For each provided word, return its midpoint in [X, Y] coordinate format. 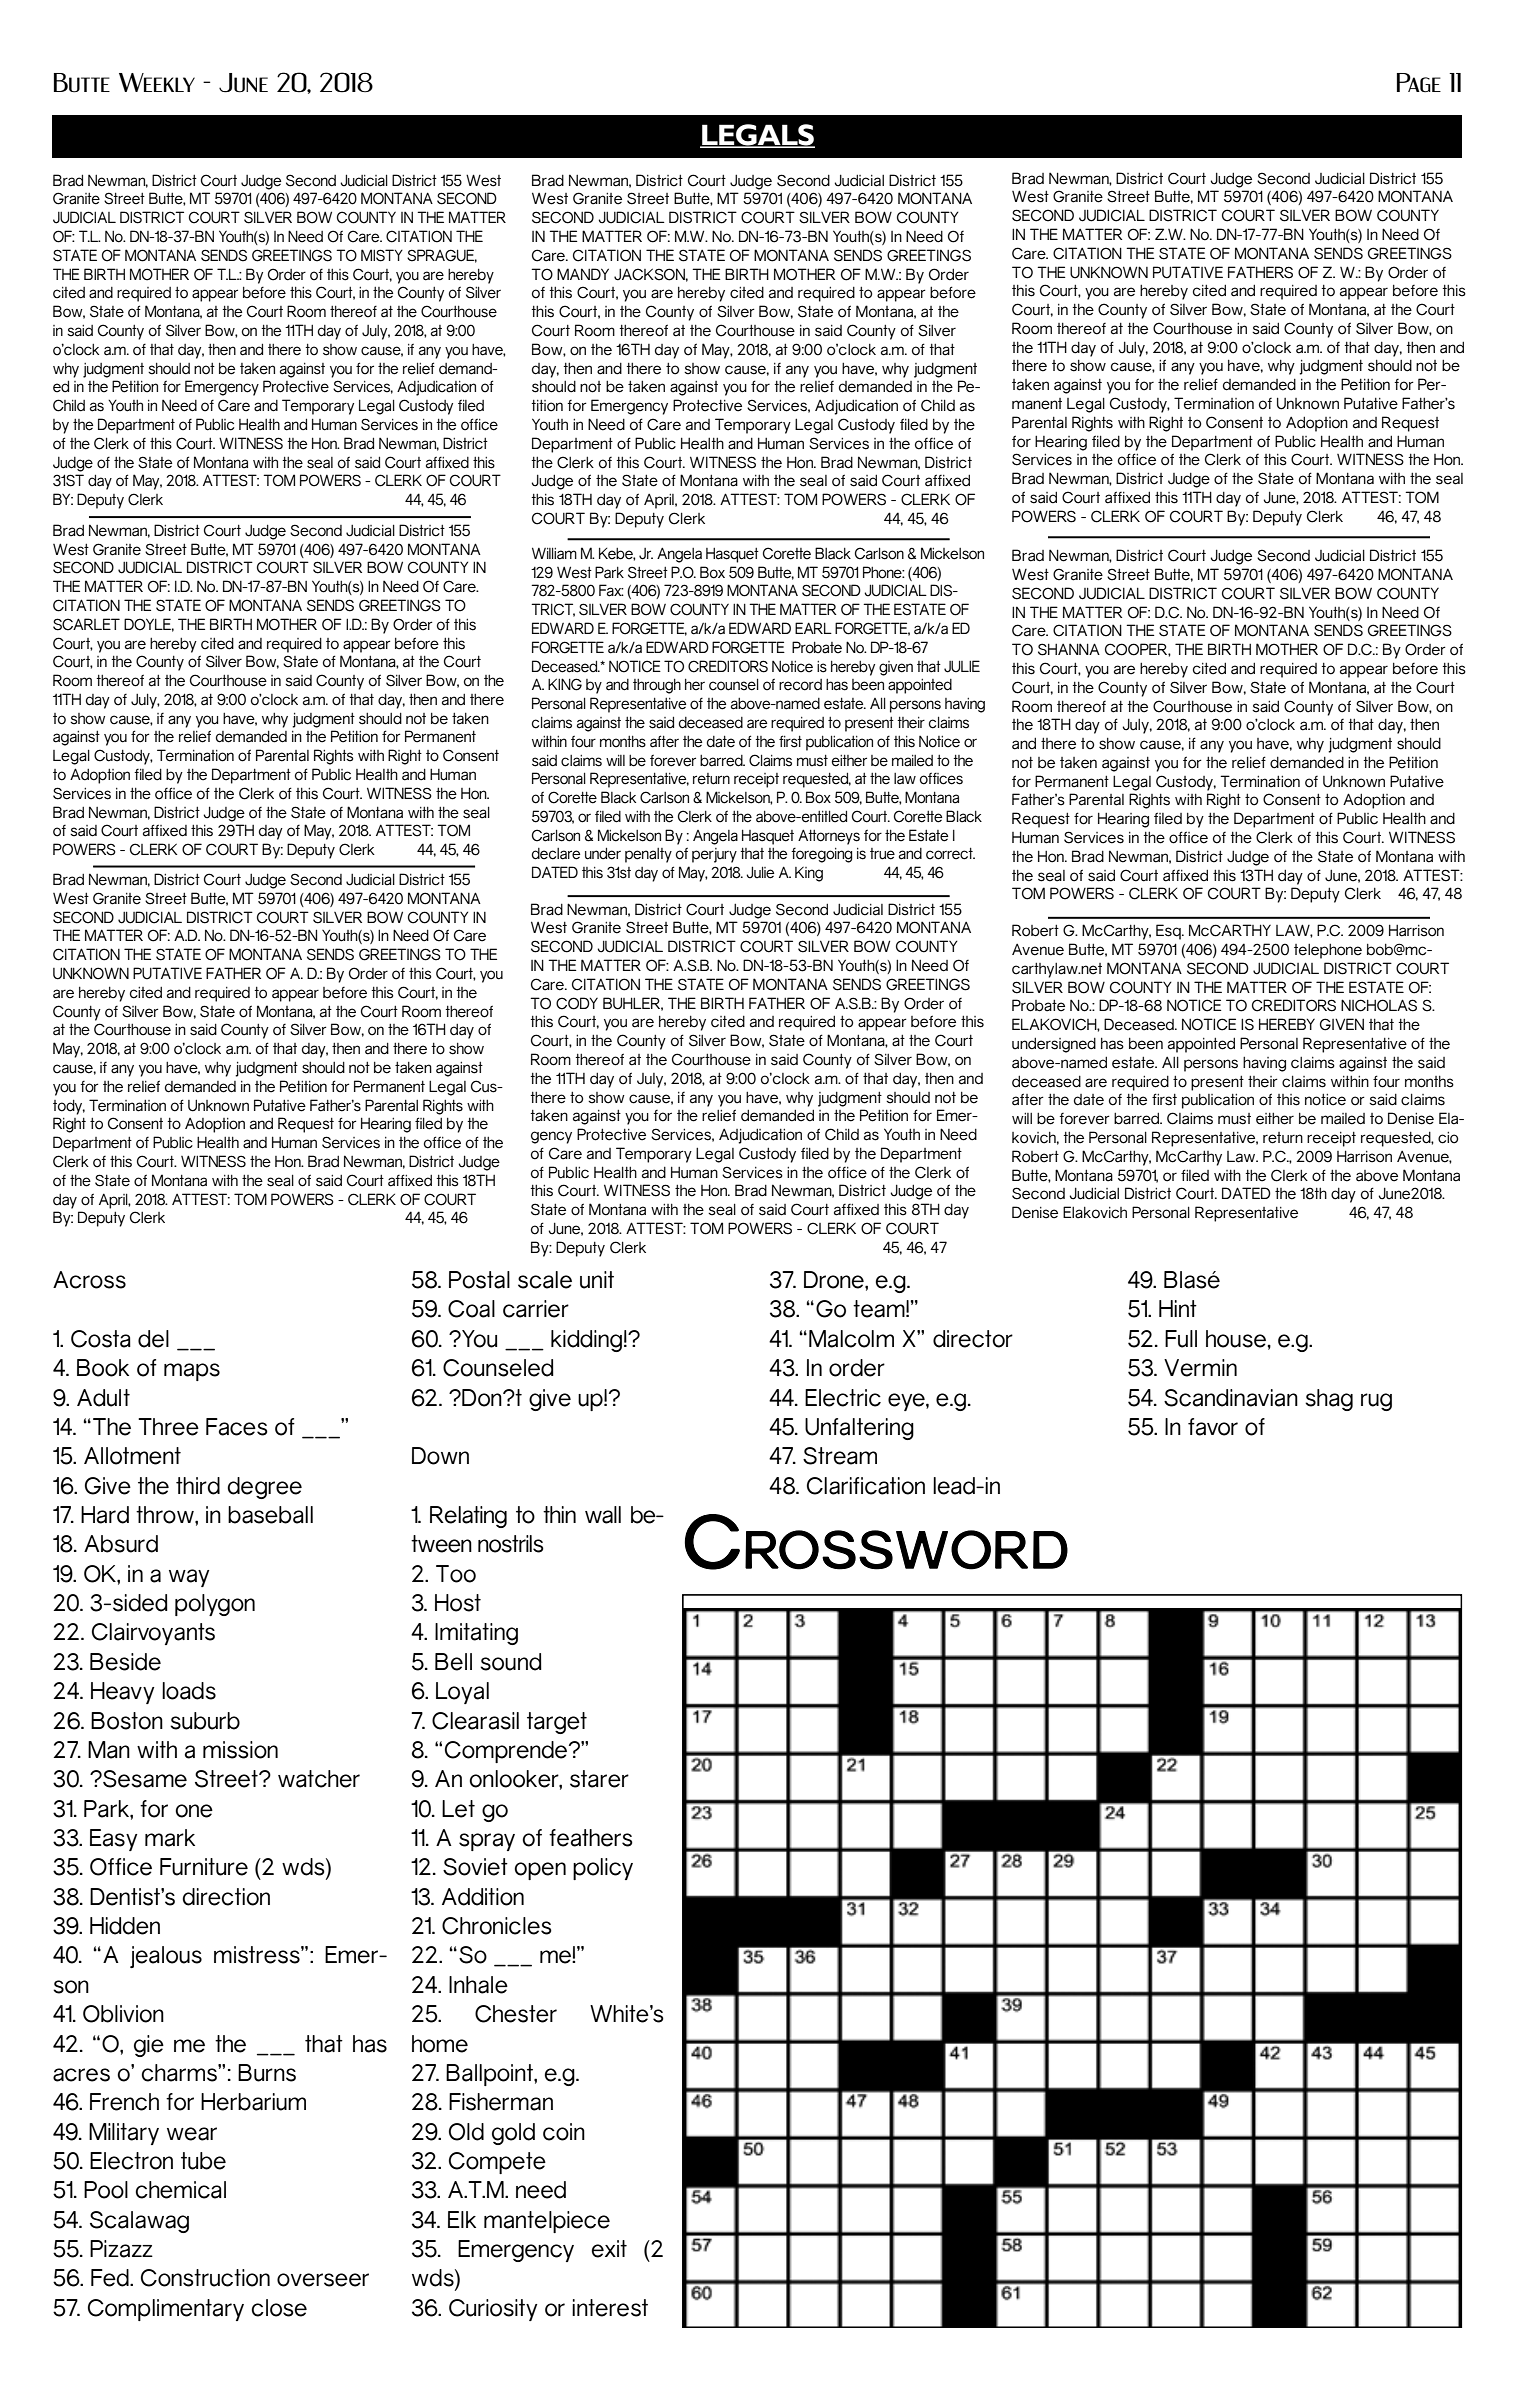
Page [1419, 83]
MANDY [583, 274]
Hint [1178, 1308]
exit [609, 2249]
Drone [835, 1280]
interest [610, 2308]
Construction [205, 2278]
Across [89, 1280]
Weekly [157, 82]
